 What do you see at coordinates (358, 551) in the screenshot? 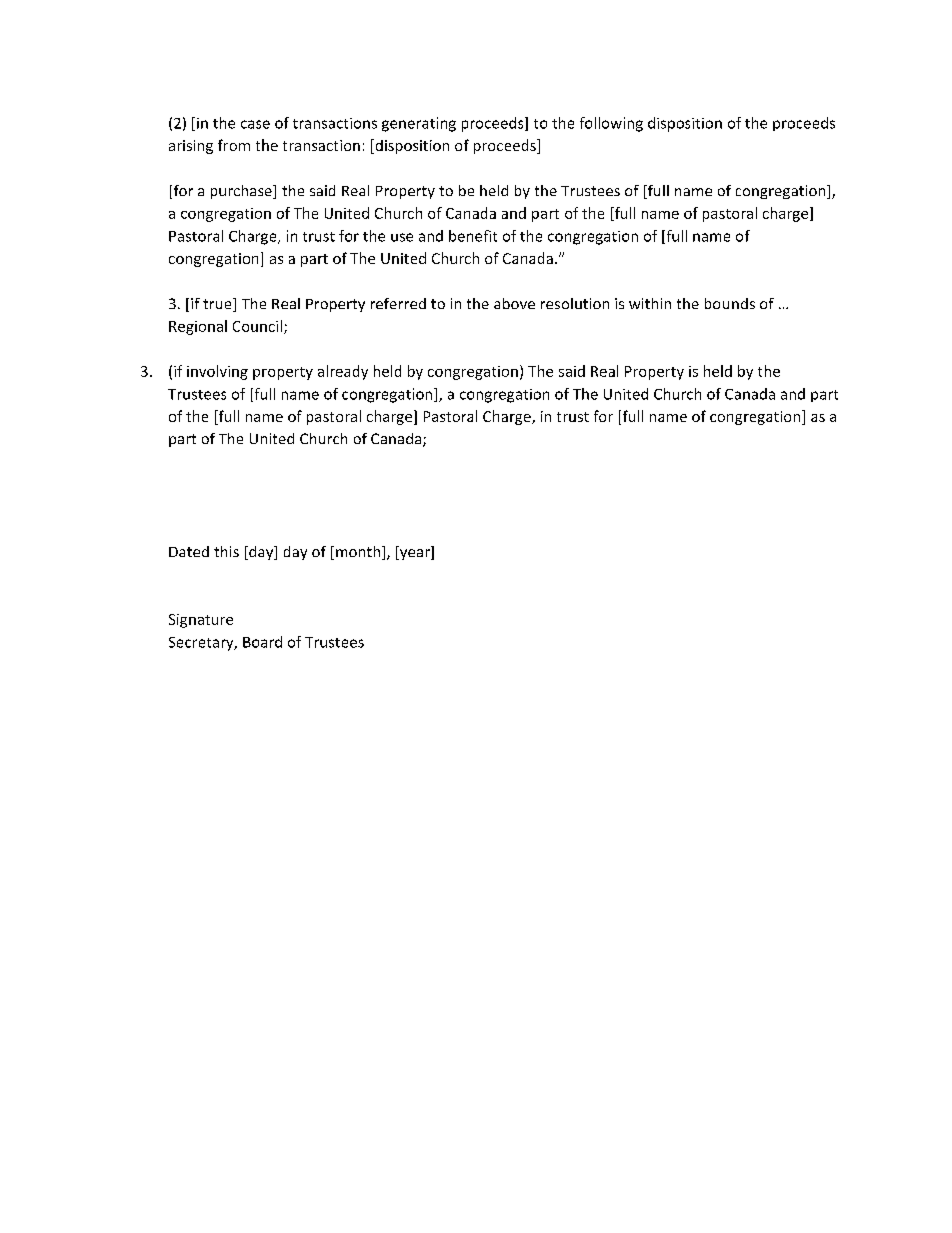
I see `month` at bounding box center [358, 551].
